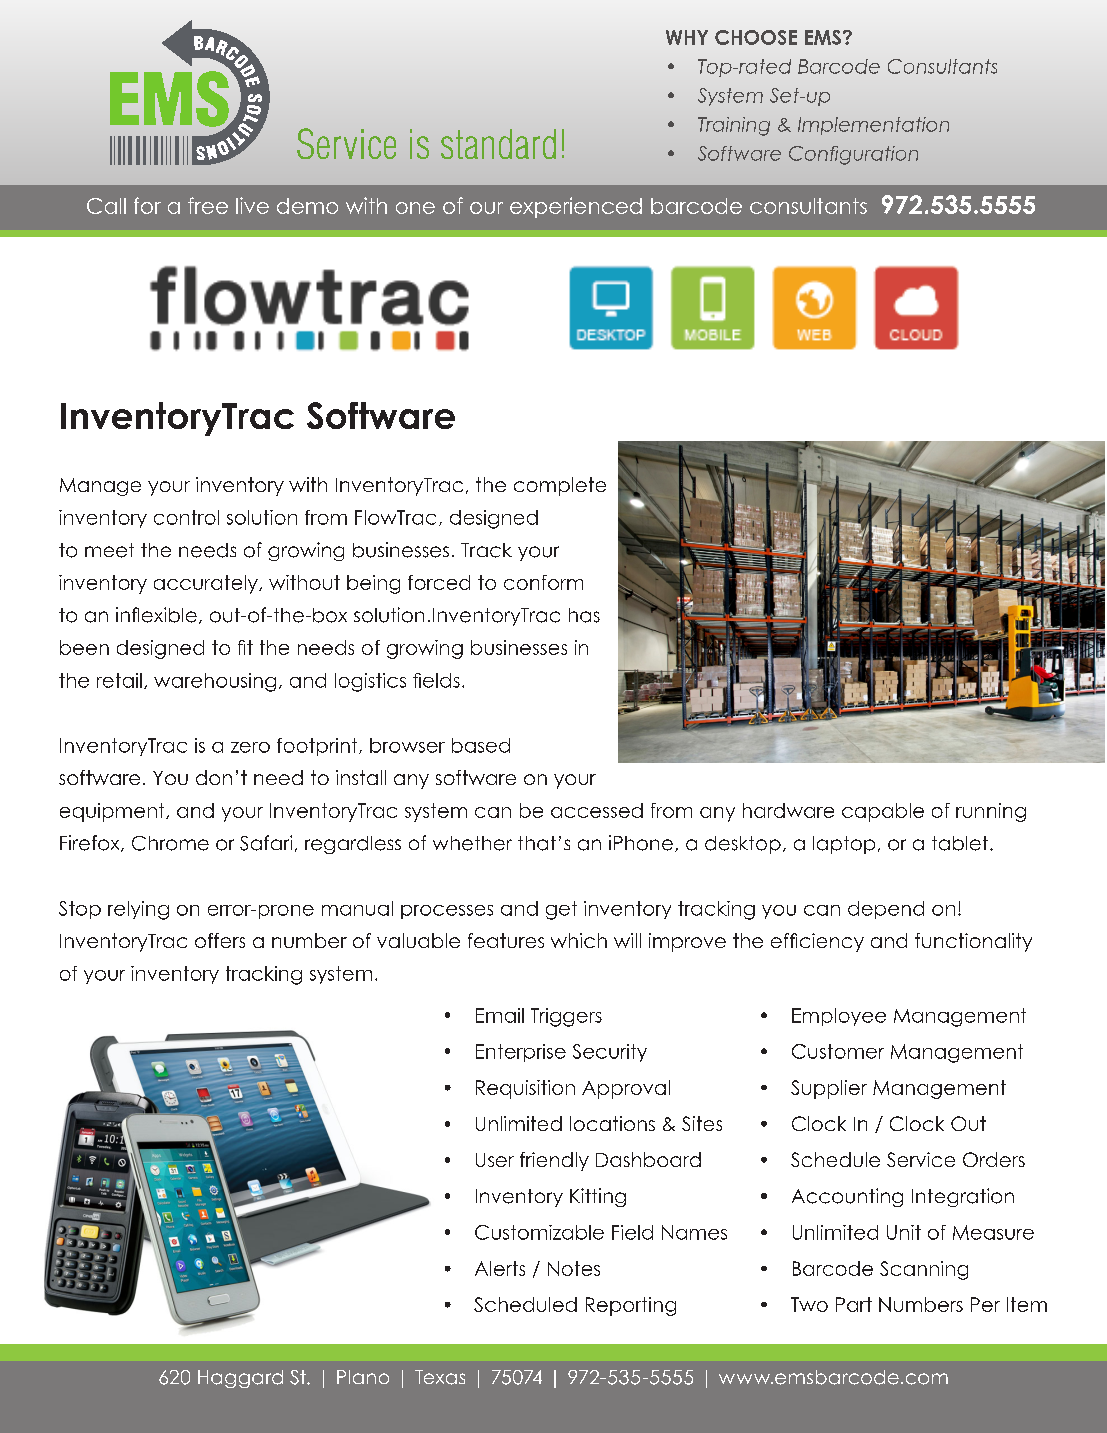 This page has height=1433, width=1107. What do you see at coordinates (208, 205) in the page?
I see `free` at bounding box center [208, 205].
